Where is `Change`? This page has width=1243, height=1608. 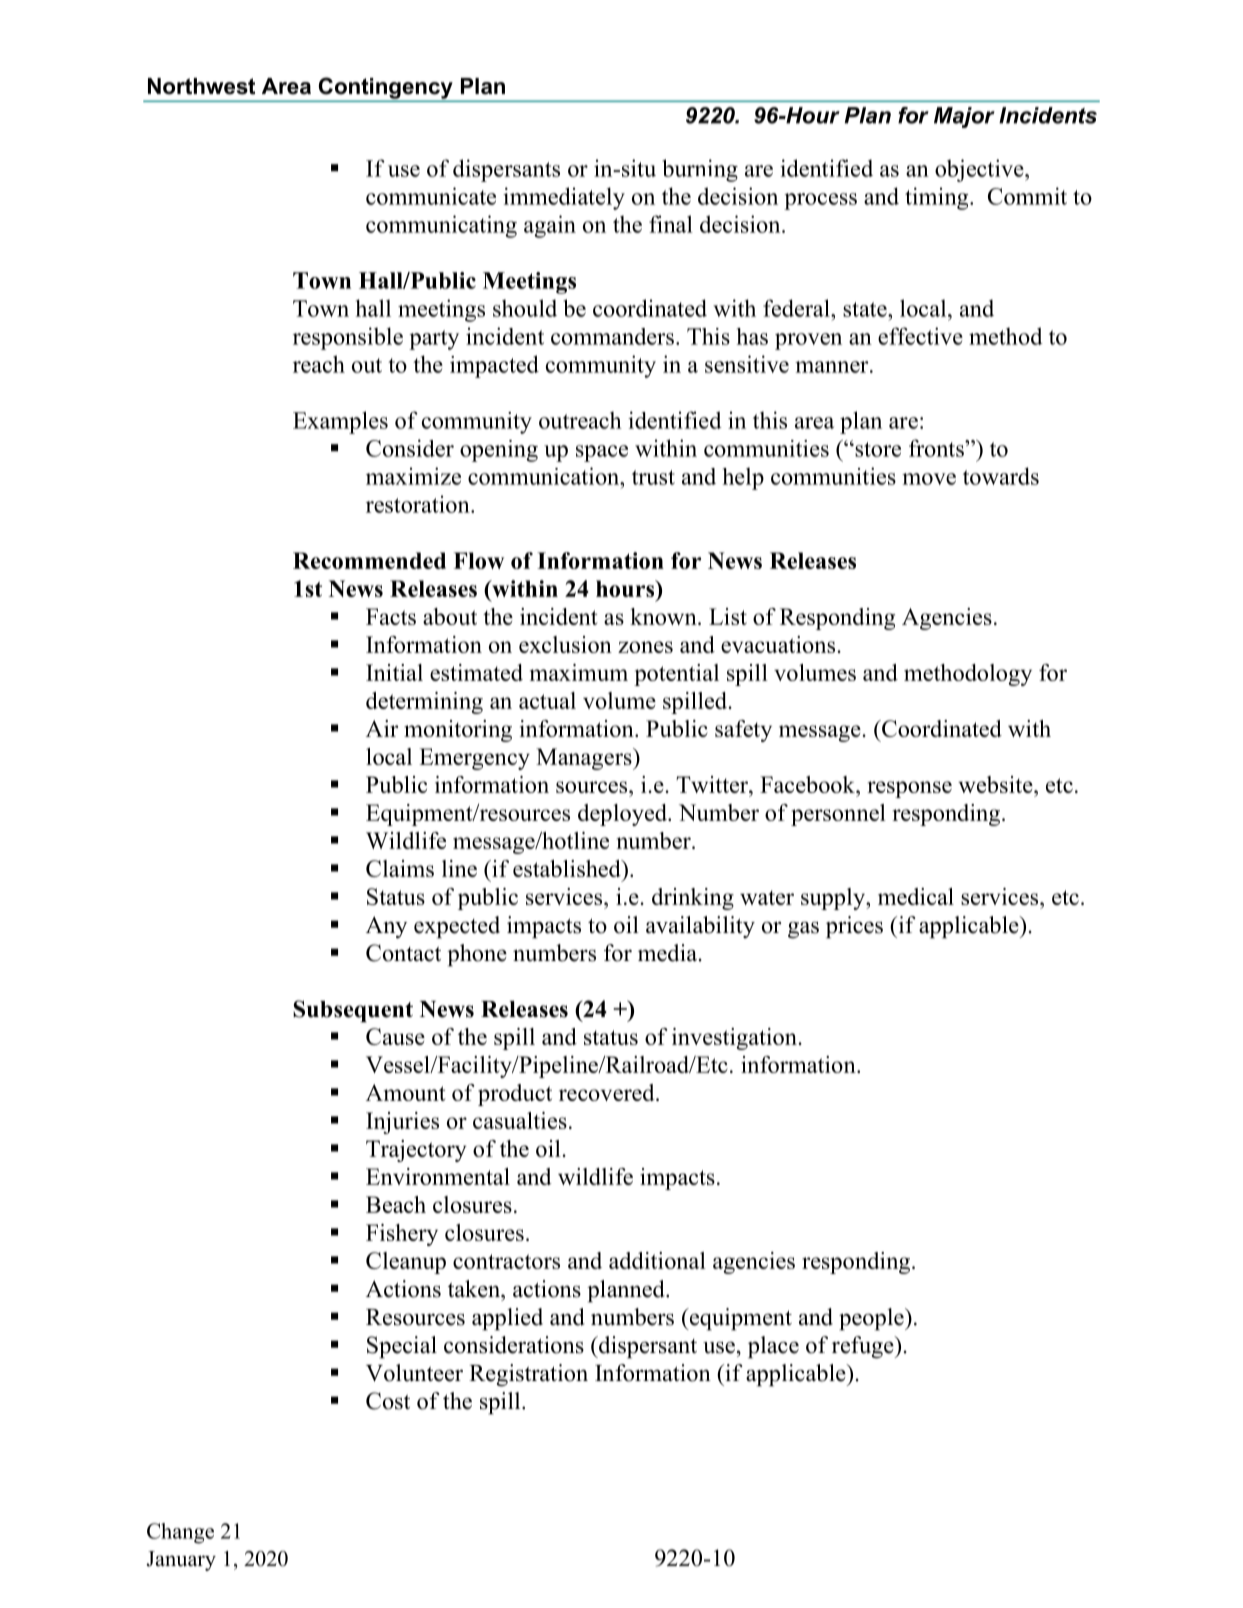
Change is located at coordinates (180, 1533).
